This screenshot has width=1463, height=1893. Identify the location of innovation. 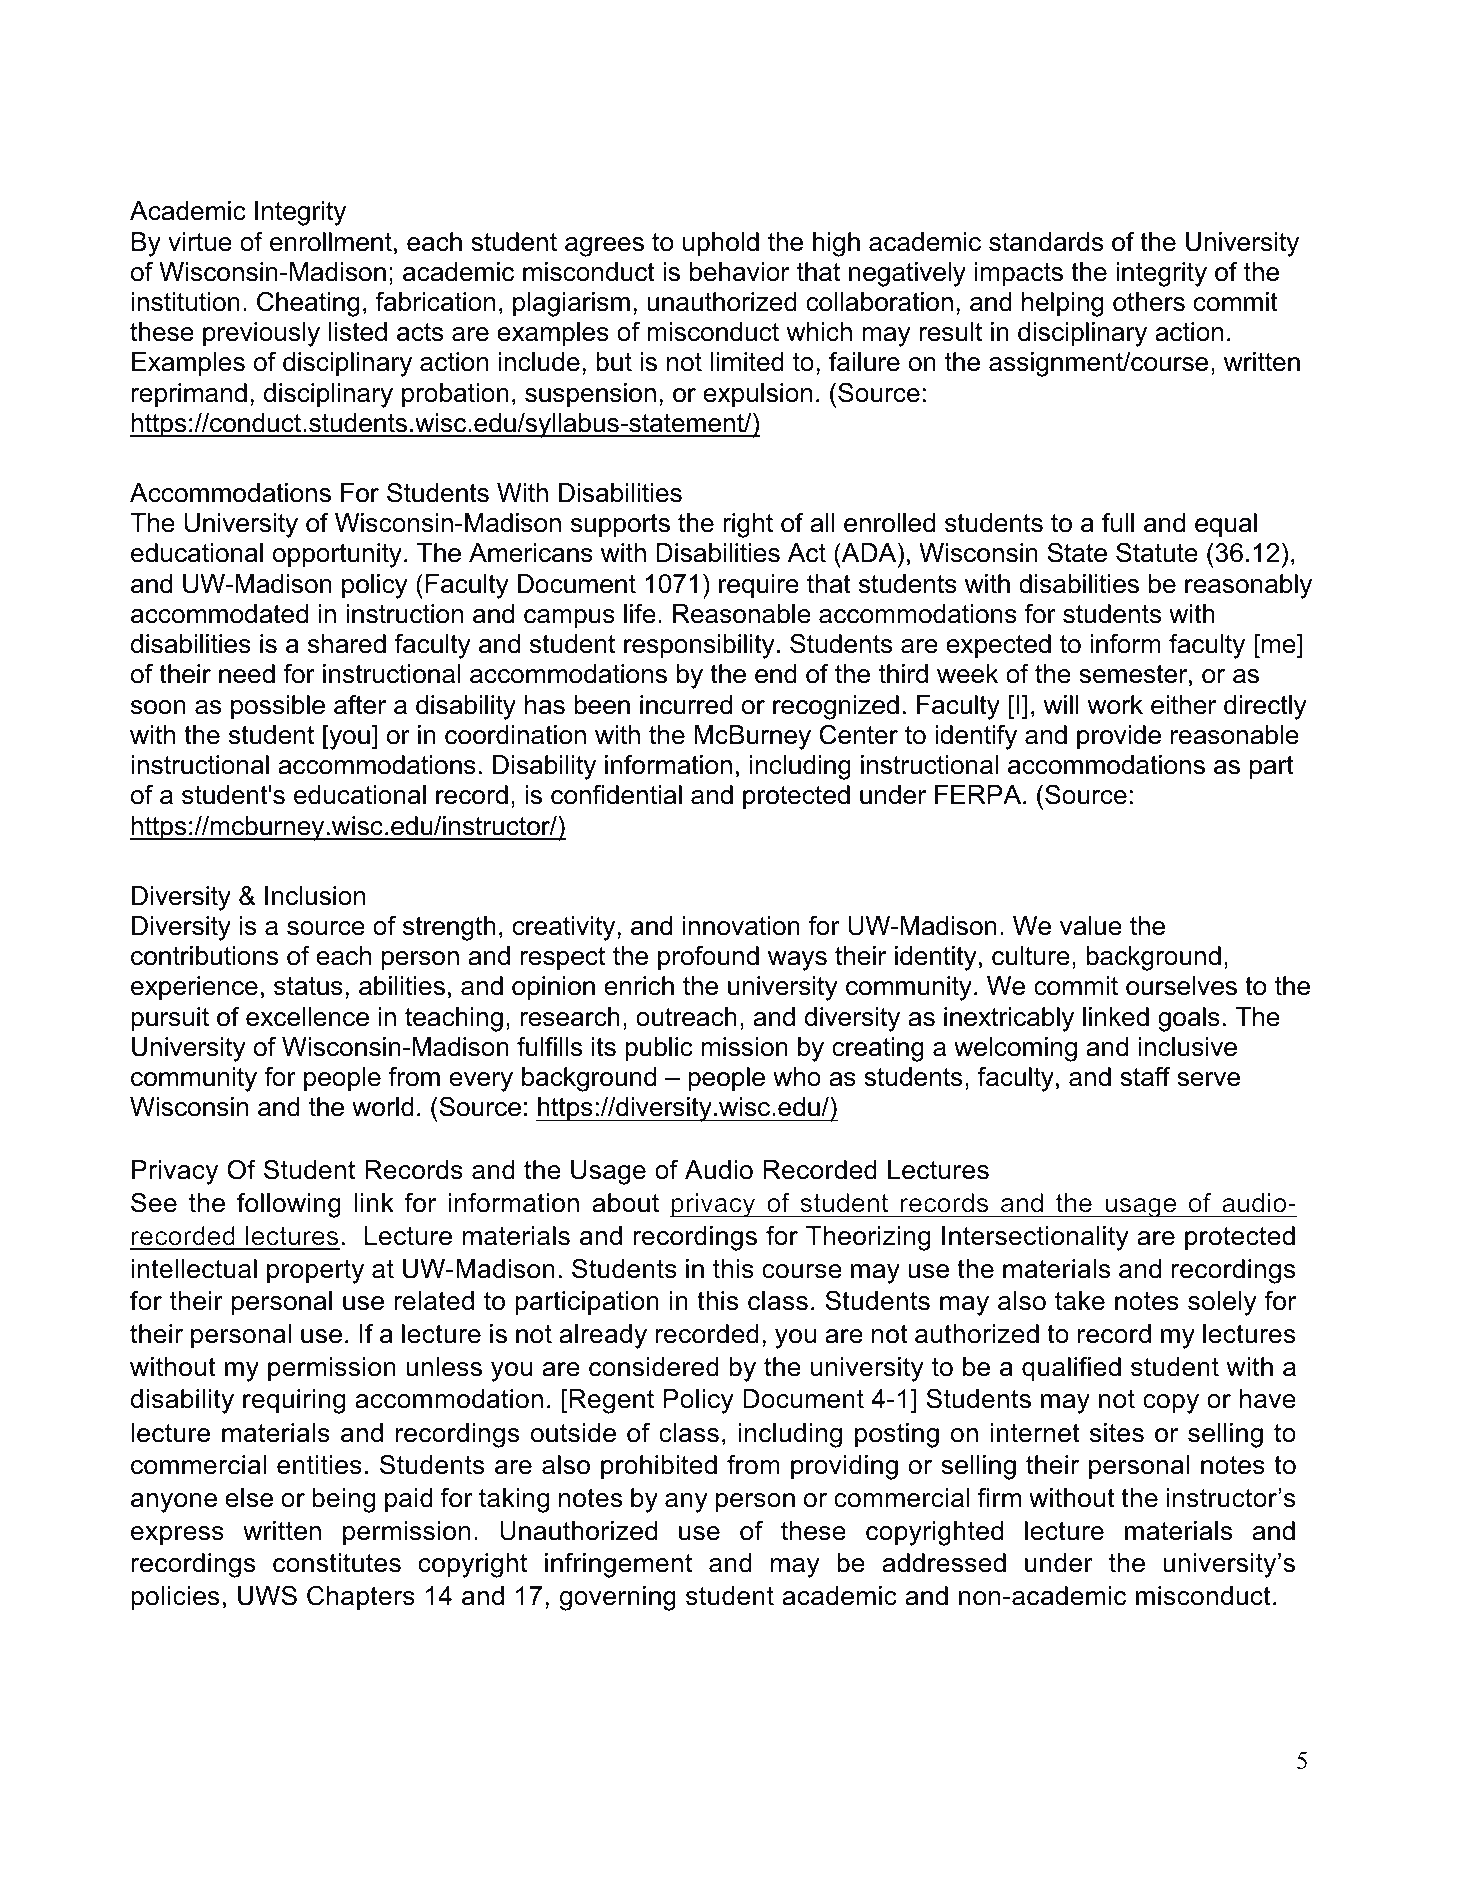
(741, 926).
